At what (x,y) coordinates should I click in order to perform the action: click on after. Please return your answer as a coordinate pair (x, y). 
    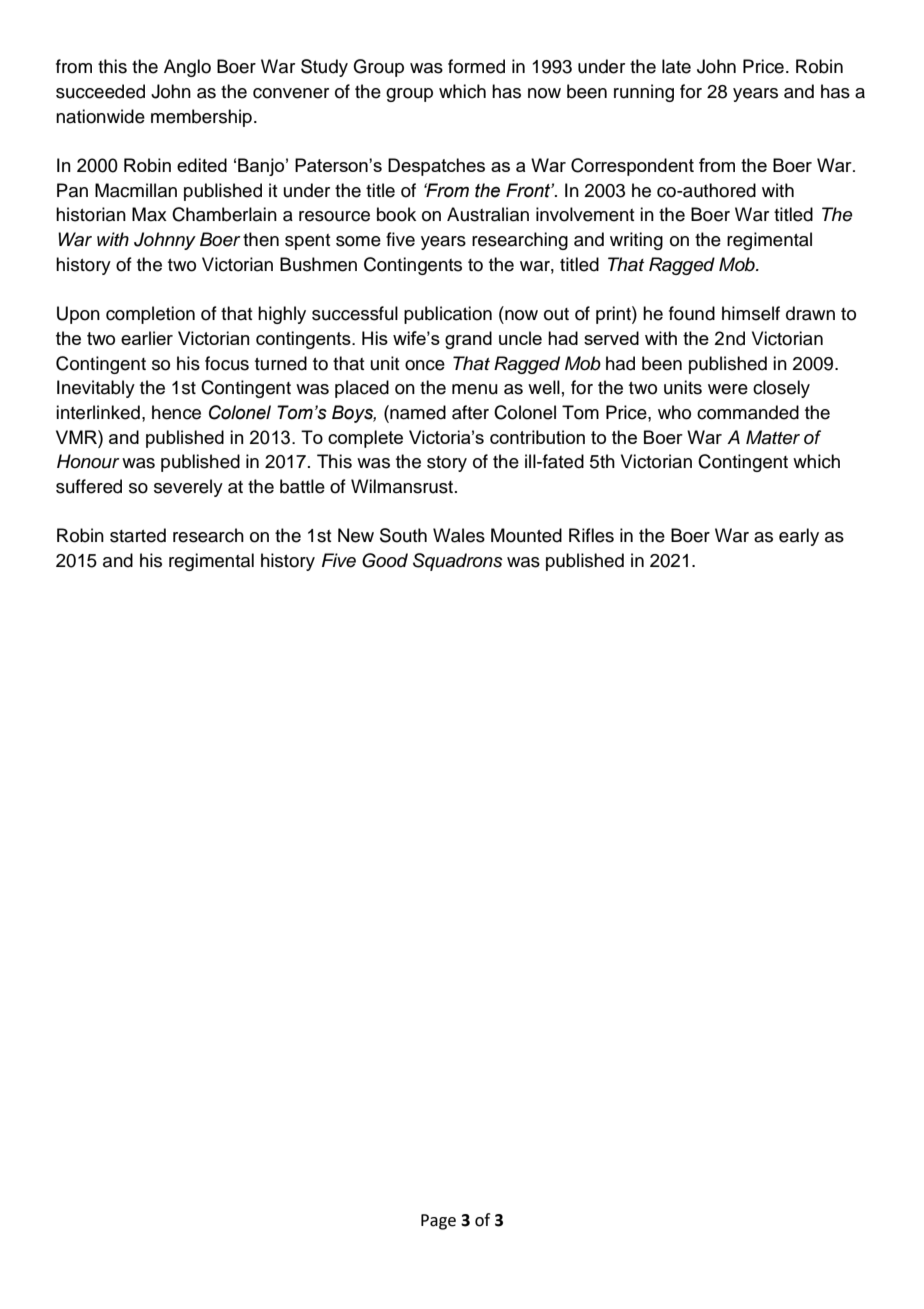
    Looking at the image, I should click on (470, 412).
